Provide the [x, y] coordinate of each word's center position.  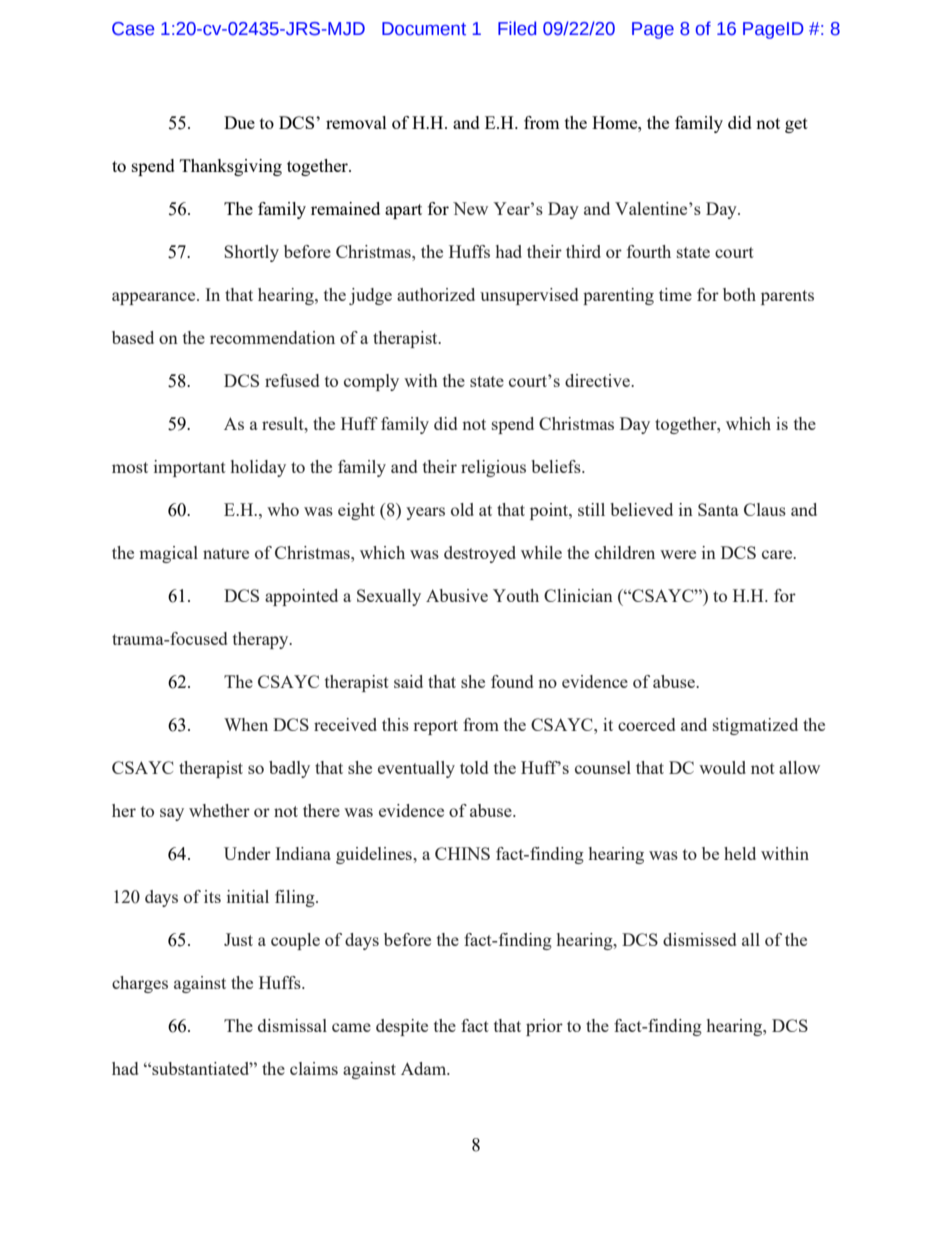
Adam [425, 1068]
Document [424, 29]
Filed [517, 28]
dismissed [699, 939]
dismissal [292, 1025]
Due [239, 122]
